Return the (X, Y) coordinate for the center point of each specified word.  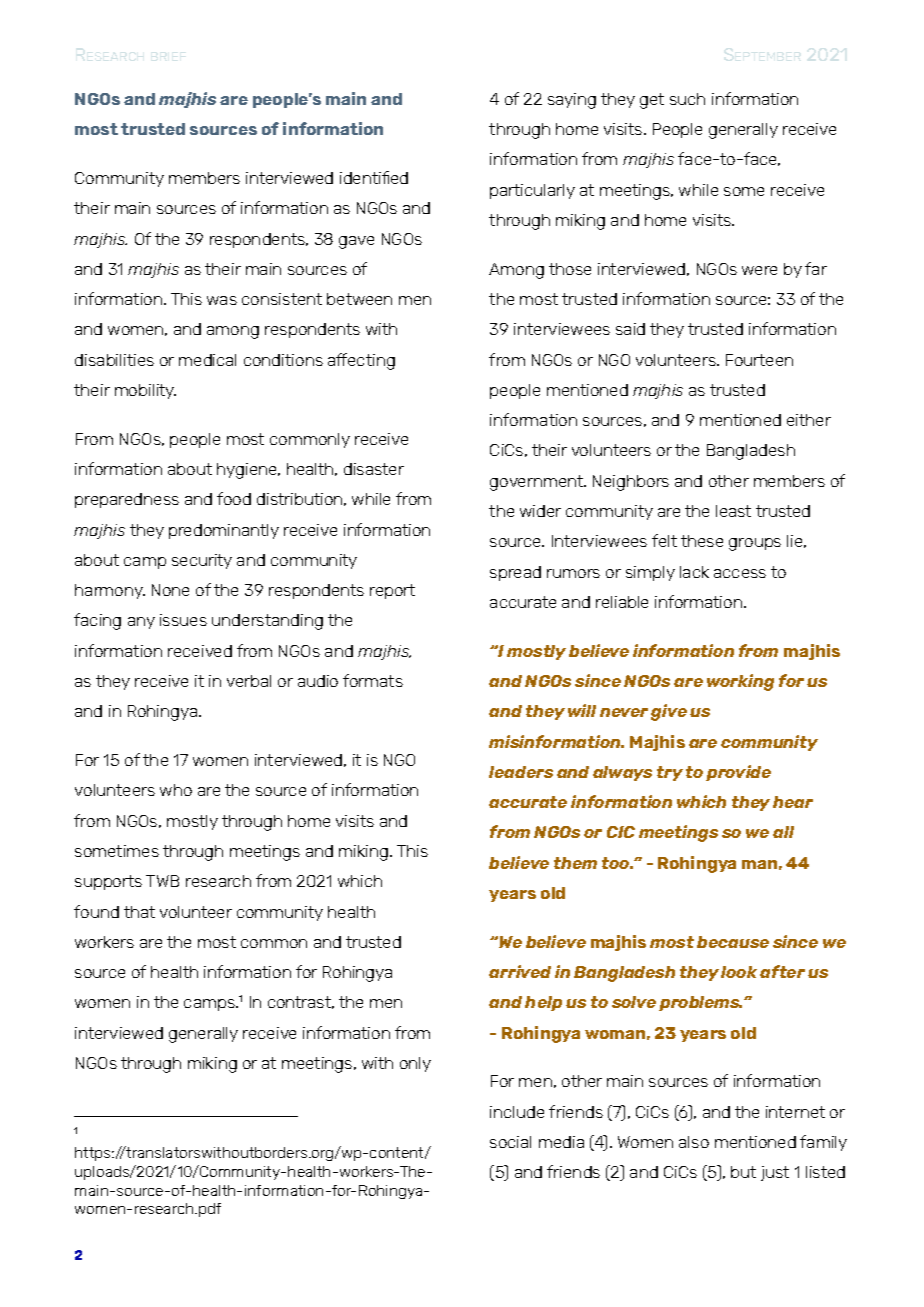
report (392, 591)
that (139, 912)
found (96, 911)
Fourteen (759, 360)
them (575, 863)
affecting (361, 361)
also (694, 1142)
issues (183, 620)
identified (374, 177)
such (687, 99)
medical (207, 360)
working (740, 682)
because (733, 942)
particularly (532, 191)
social (510, 1142)
